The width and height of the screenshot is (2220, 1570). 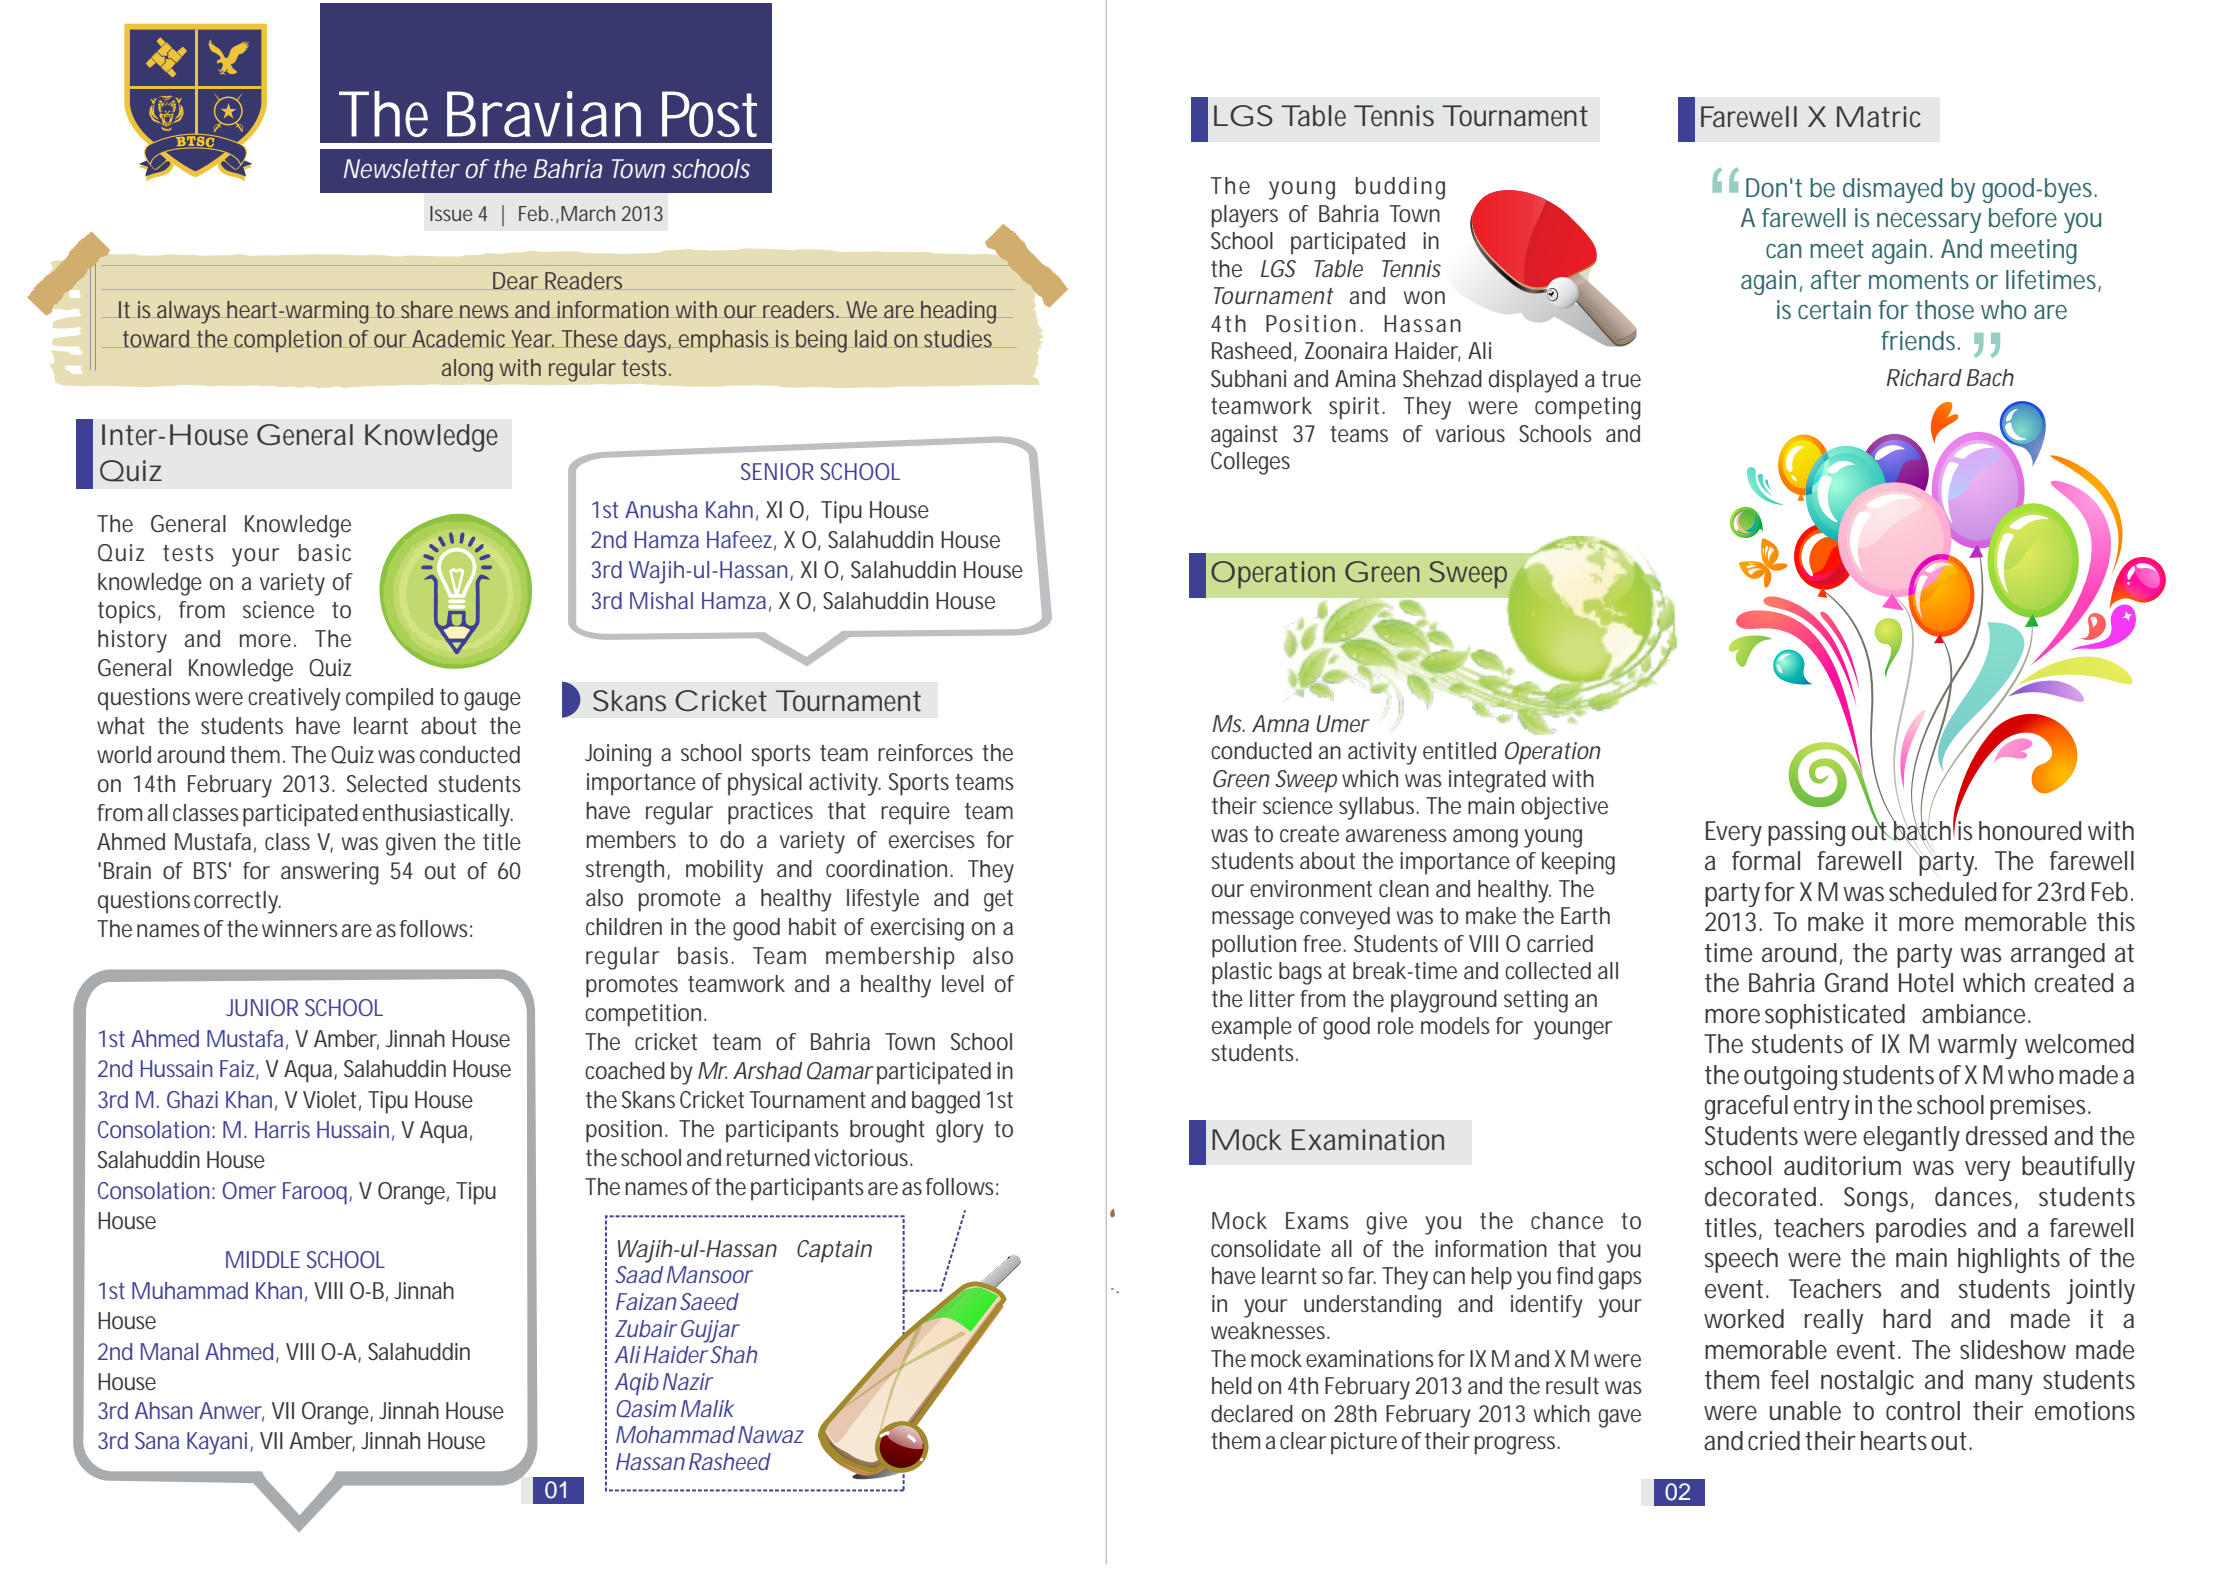 I want to click on basic, so click(x=325, y=553).
